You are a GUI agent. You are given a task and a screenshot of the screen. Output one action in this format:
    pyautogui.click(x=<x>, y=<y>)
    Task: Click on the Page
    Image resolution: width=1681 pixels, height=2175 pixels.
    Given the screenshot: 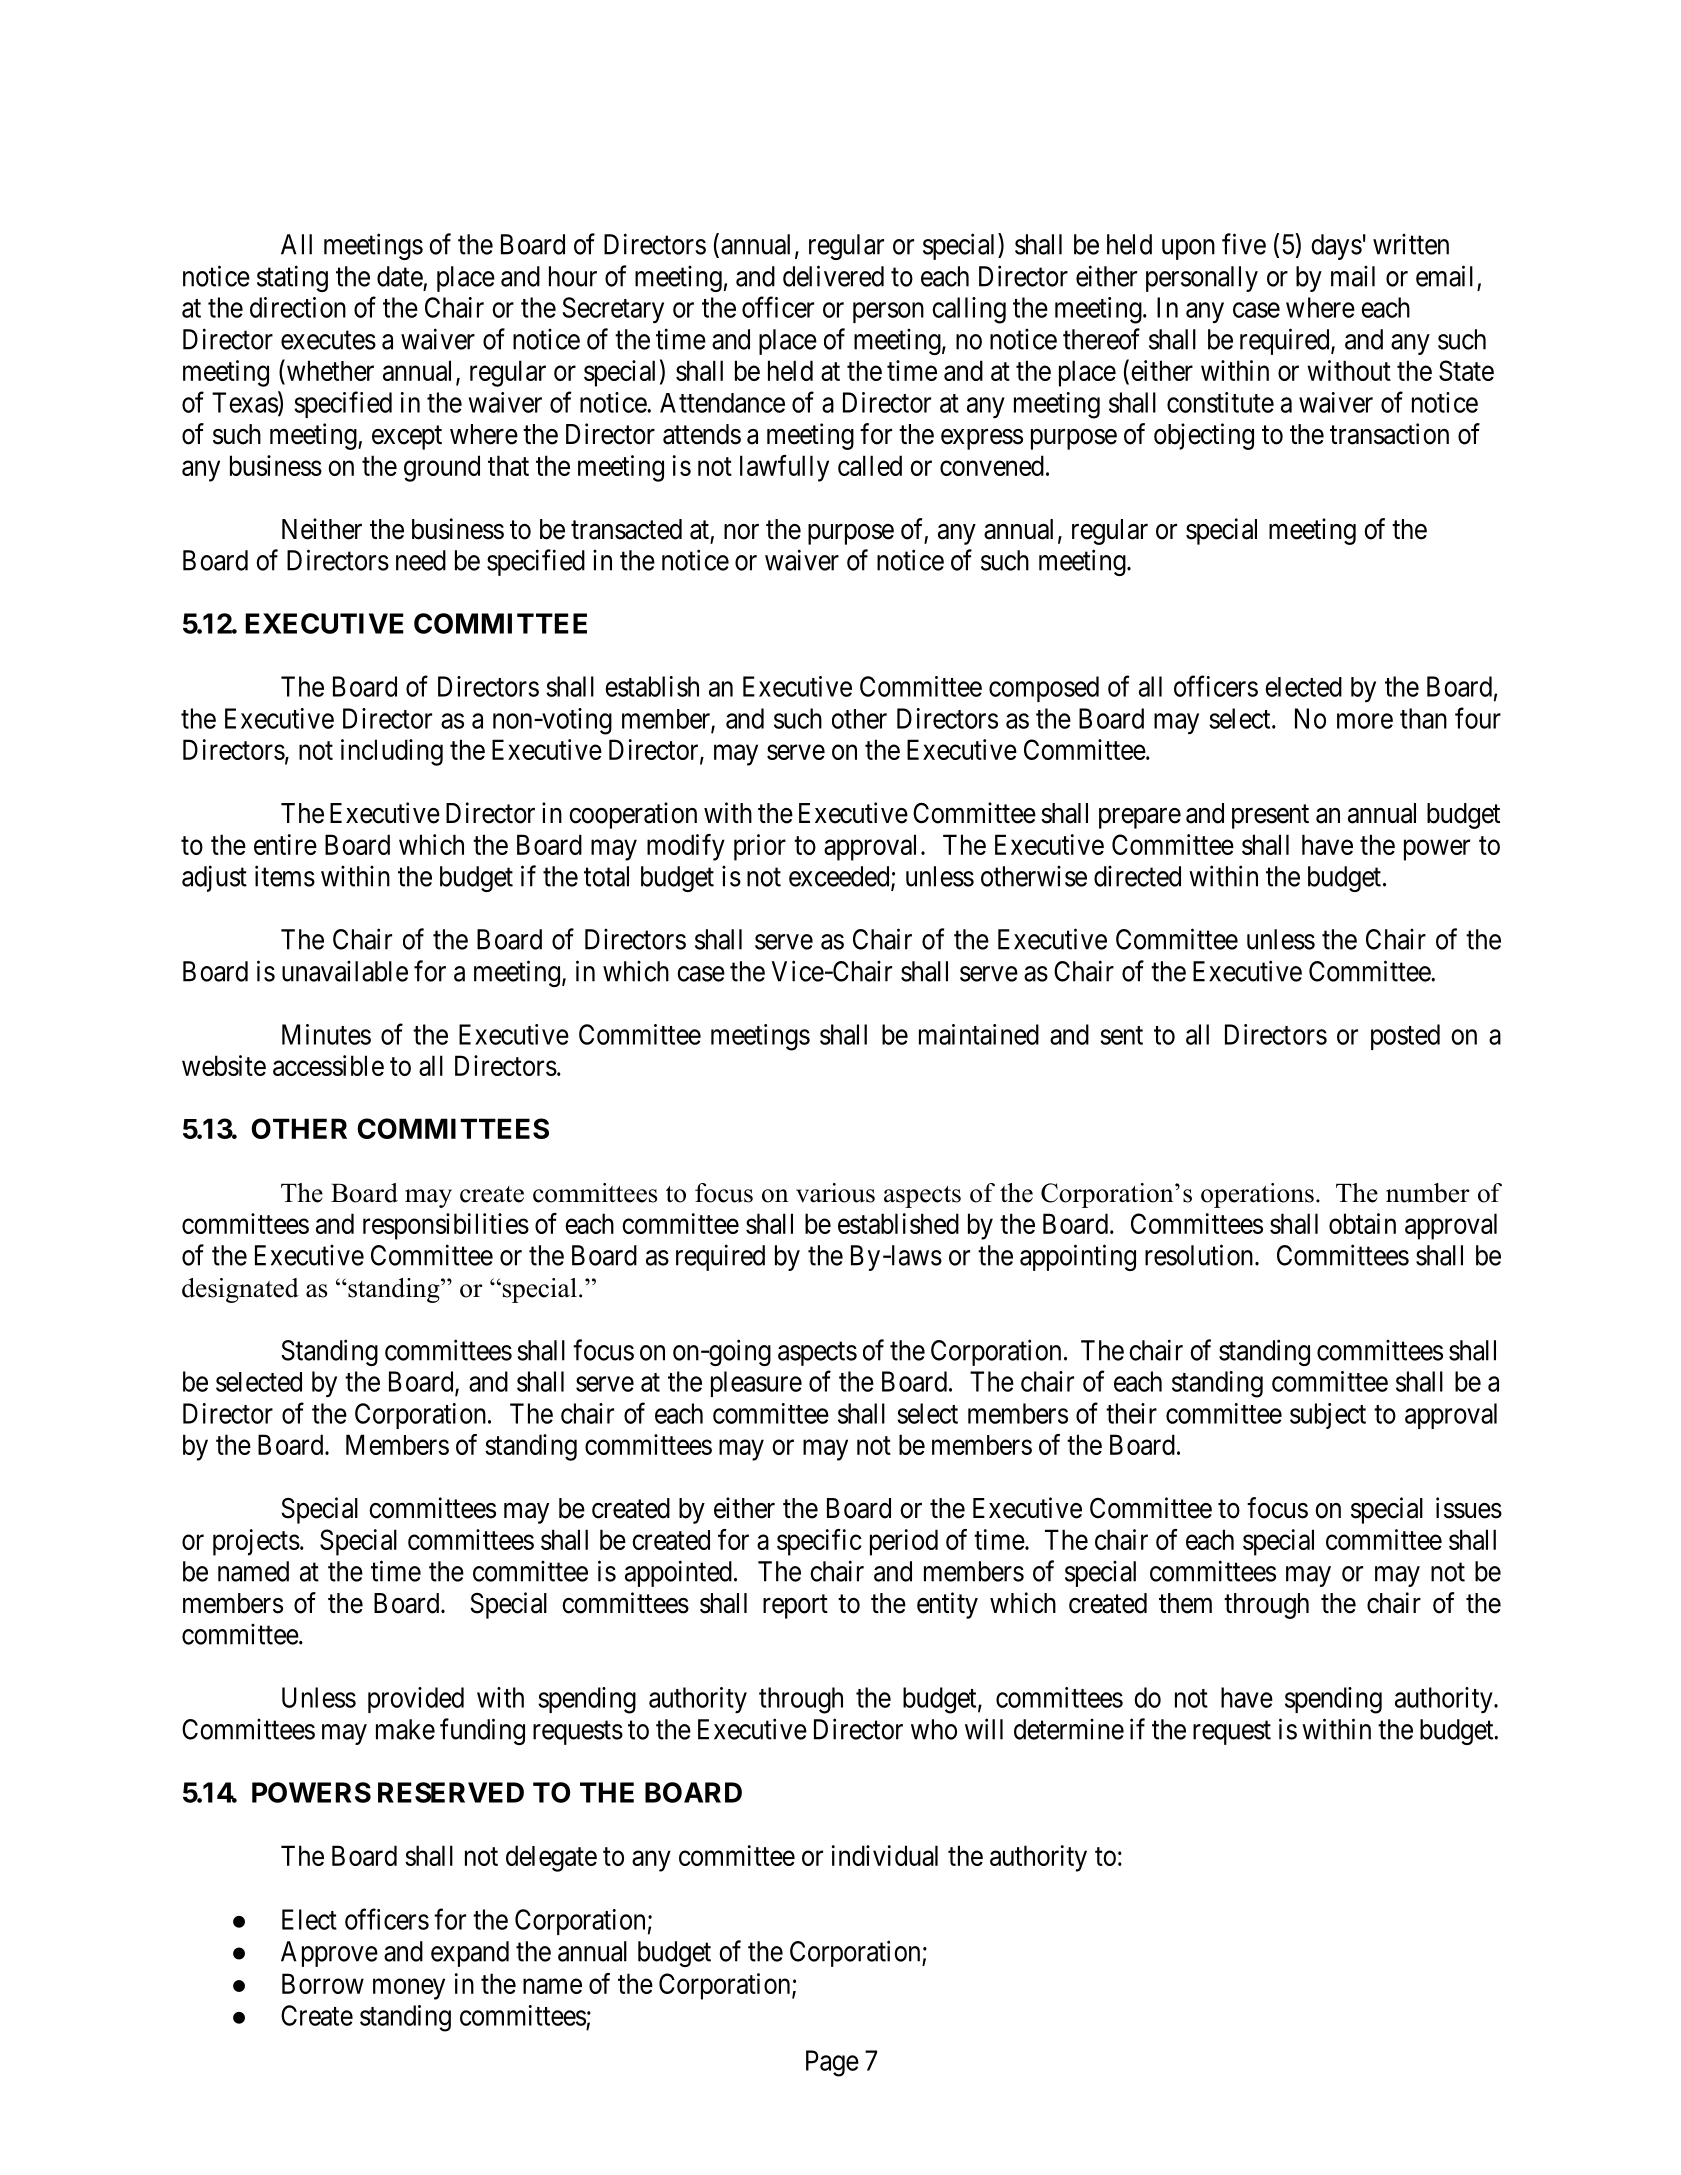 What is the action you would take?
    pyautogui.click(x=832, y=2063)
